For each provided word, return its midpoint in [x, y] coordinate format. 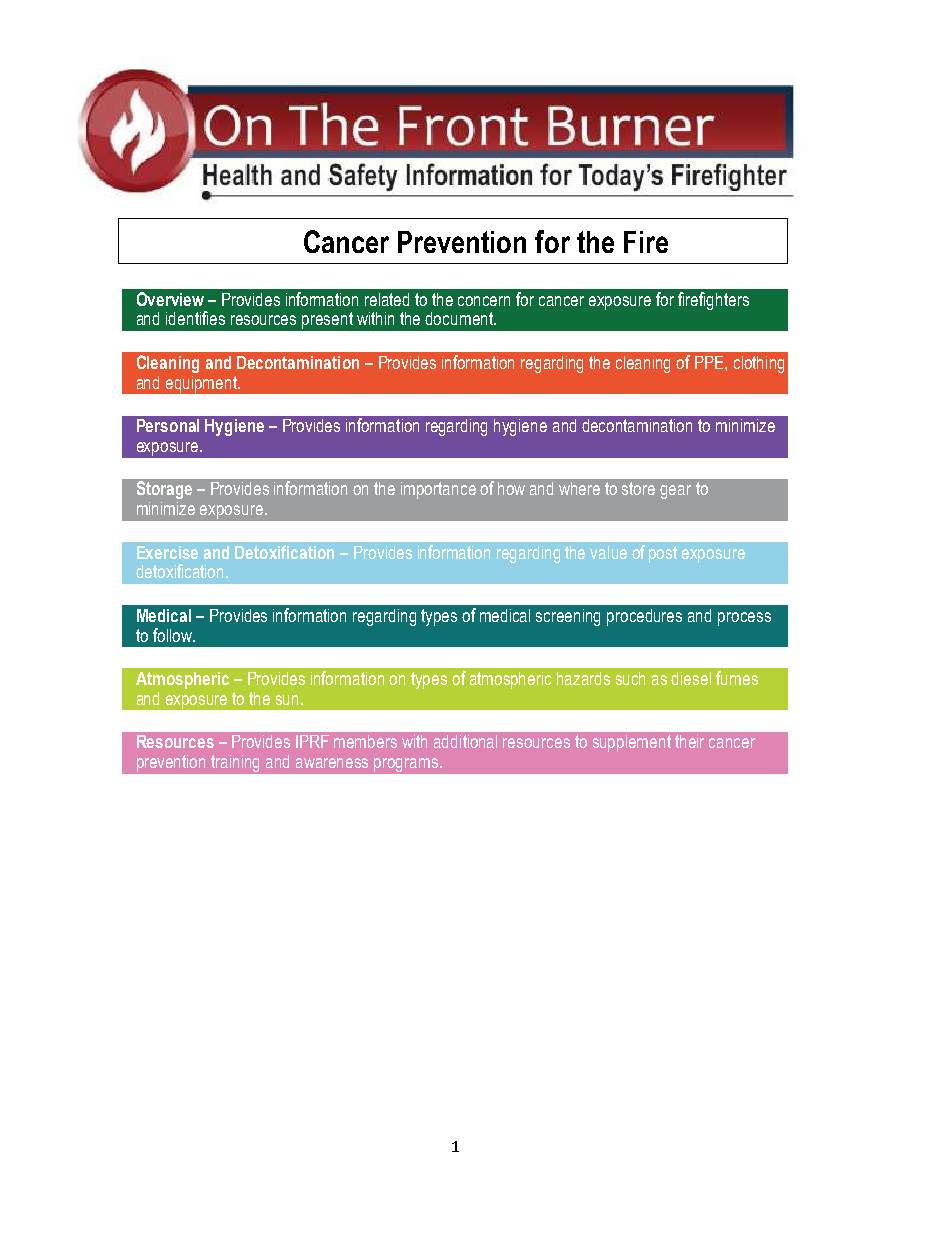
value [608, 552]
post [663, 554]
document [460, 318]
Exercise [167, 552]
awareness [332, 763]
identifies [195, 318]
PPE [710, 362]
